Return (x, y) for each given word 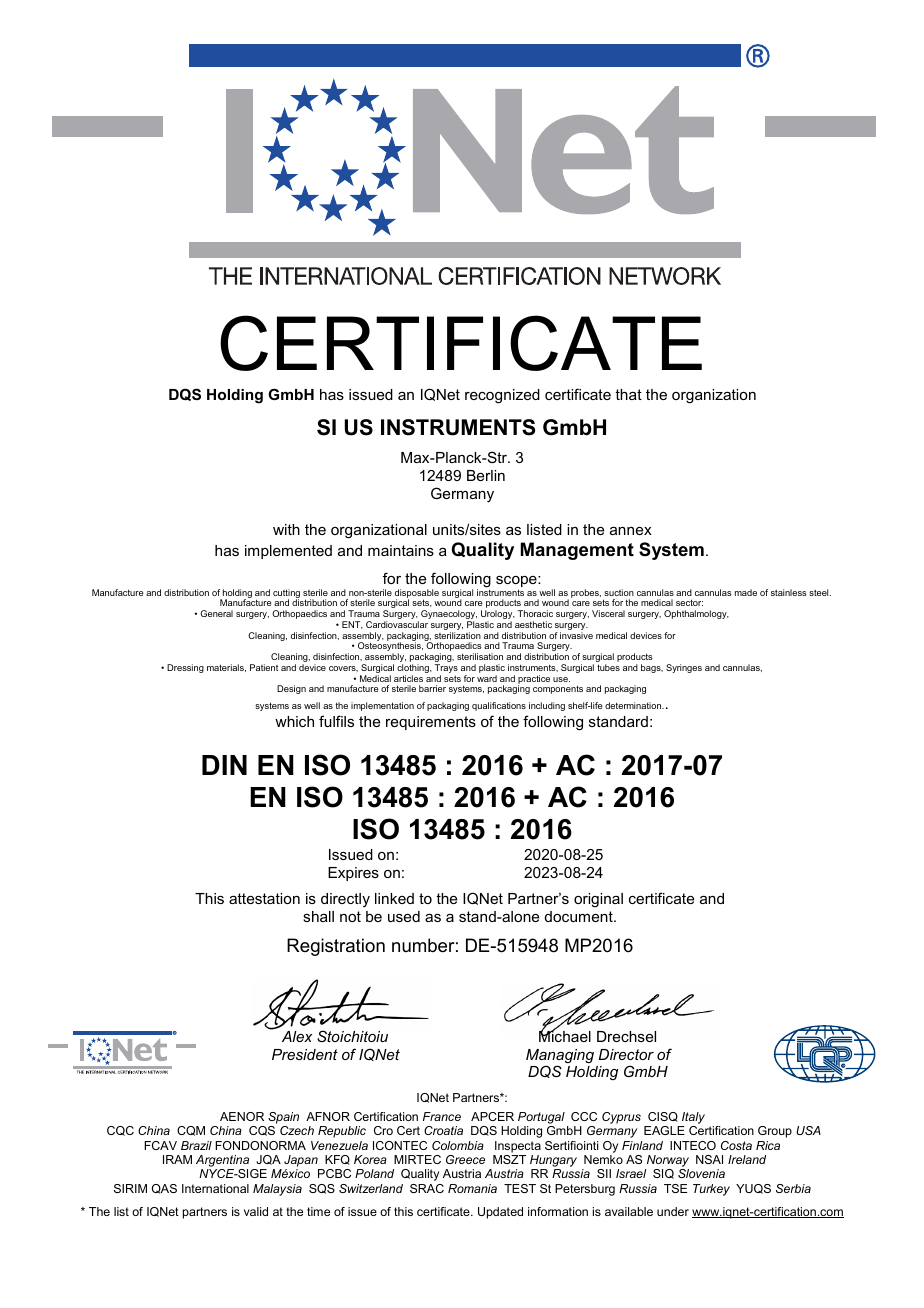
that (628, 394)
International (215, 1188)
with (286, 529)
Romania (472, 1188)
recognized (502, 396)
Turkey (711, 1190)
